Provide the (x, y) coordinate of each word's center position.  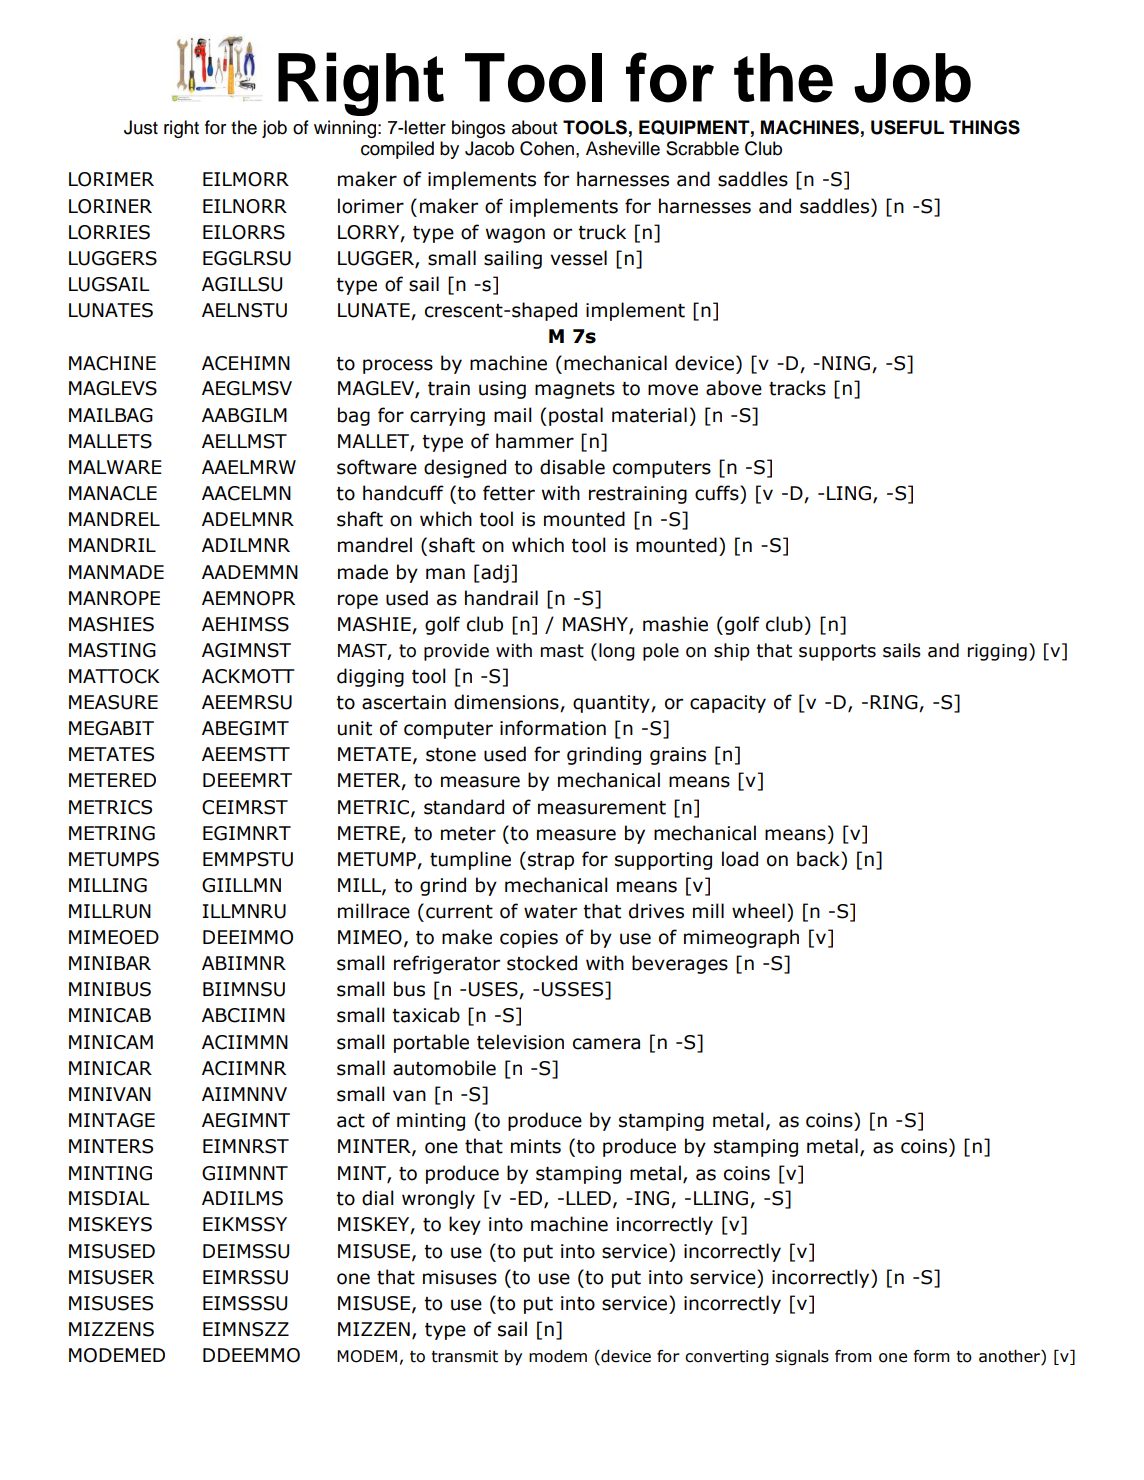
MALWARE (115, 467)
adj (494, 573)
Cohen (547, 148)
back (819, 859)
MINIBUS (110, 989)
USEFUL (907, 127)
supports (837, 652)
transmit (465, 1356)
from (853, 1356)
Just (141, 127)
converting (727, 1358)
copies (529, 939)
